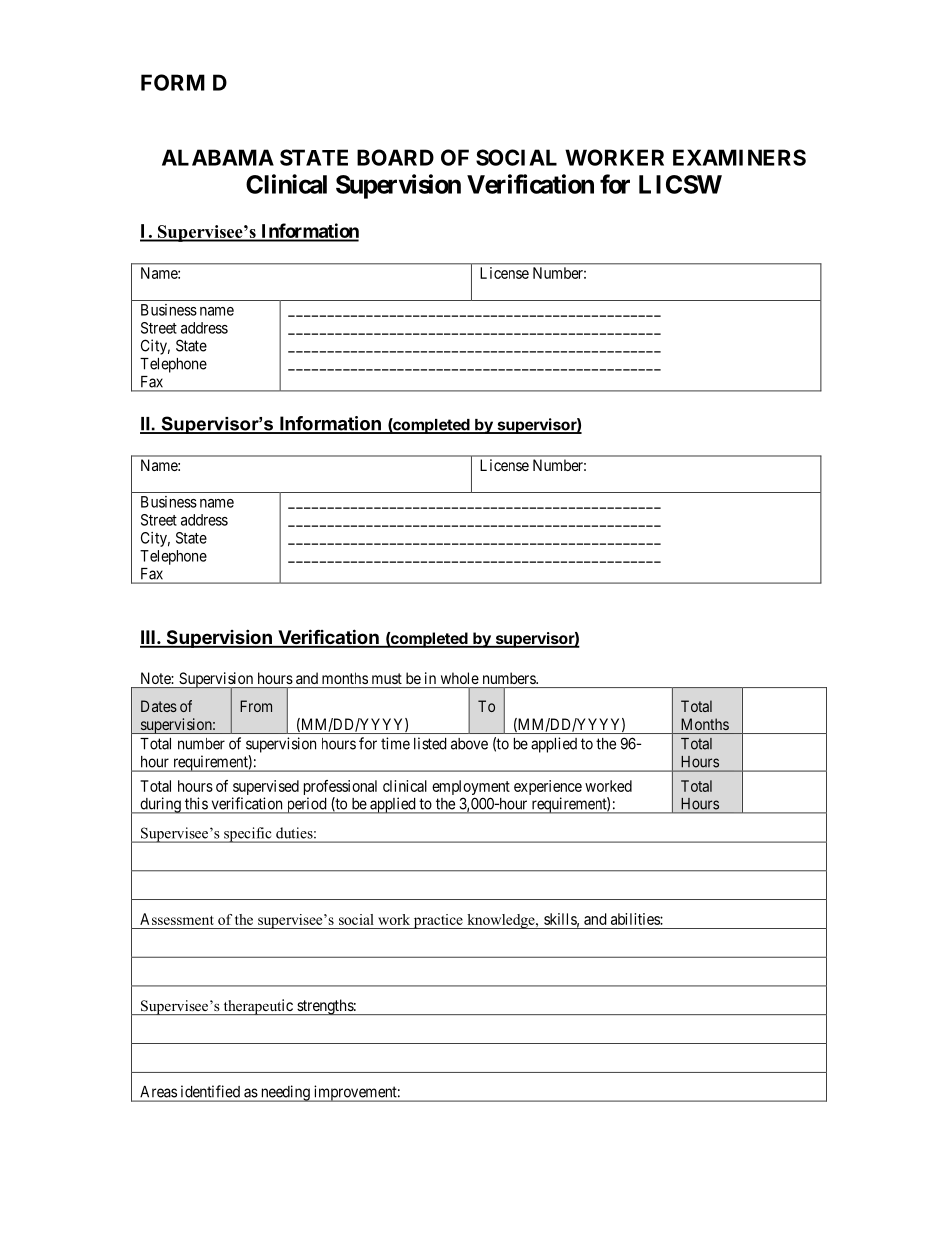 The image size is (952, 1233). What do you see at coordinates (196, 803) in the screenshot?
I see `this` at bounding box center [196, 803].
